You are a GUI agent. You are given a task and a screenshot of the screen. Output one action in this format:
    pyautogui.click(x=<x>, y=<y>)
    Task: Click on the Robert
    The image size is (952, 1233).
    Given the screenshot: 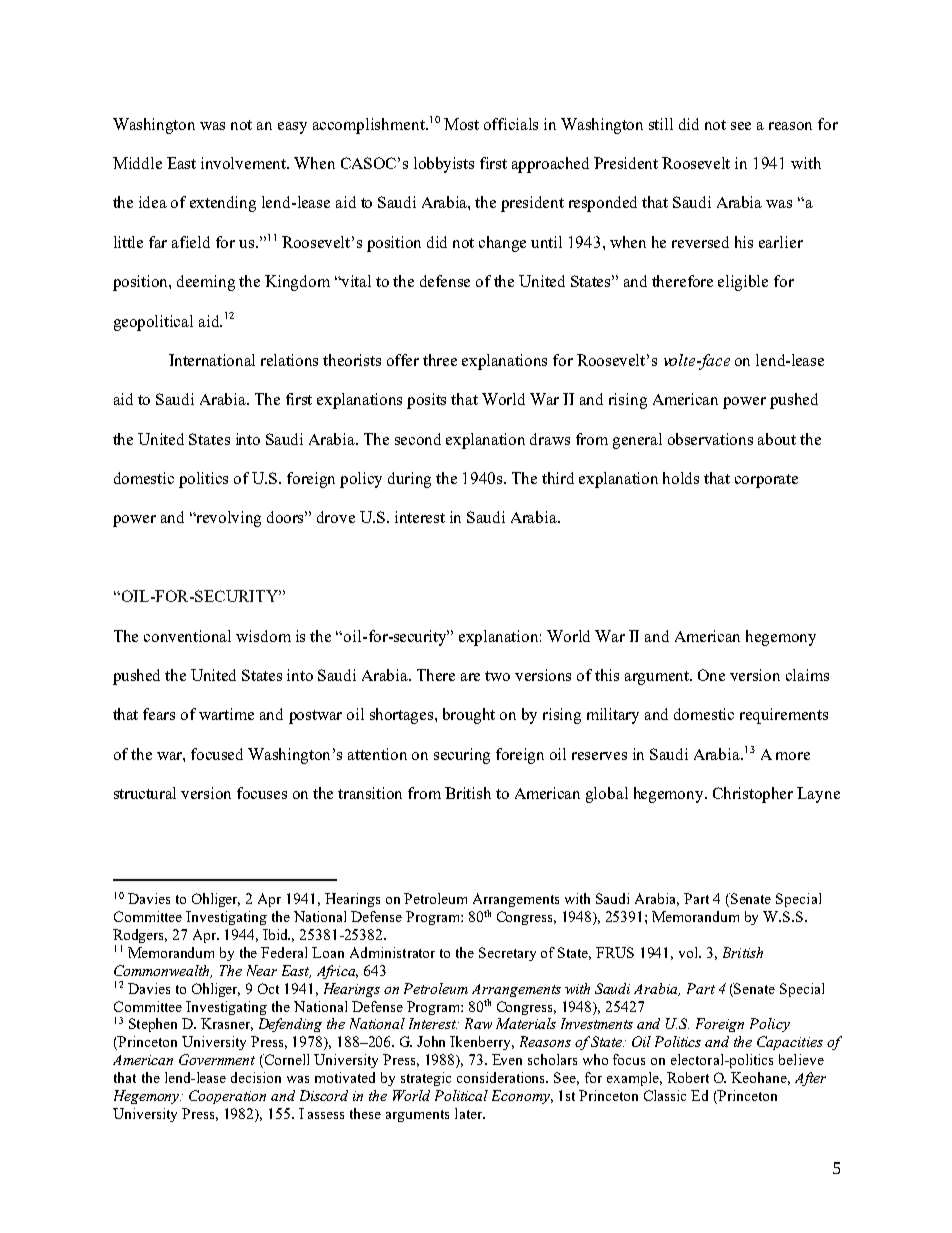 What is the action you would take?
    pyautogui.click(x=688, y=1077)
